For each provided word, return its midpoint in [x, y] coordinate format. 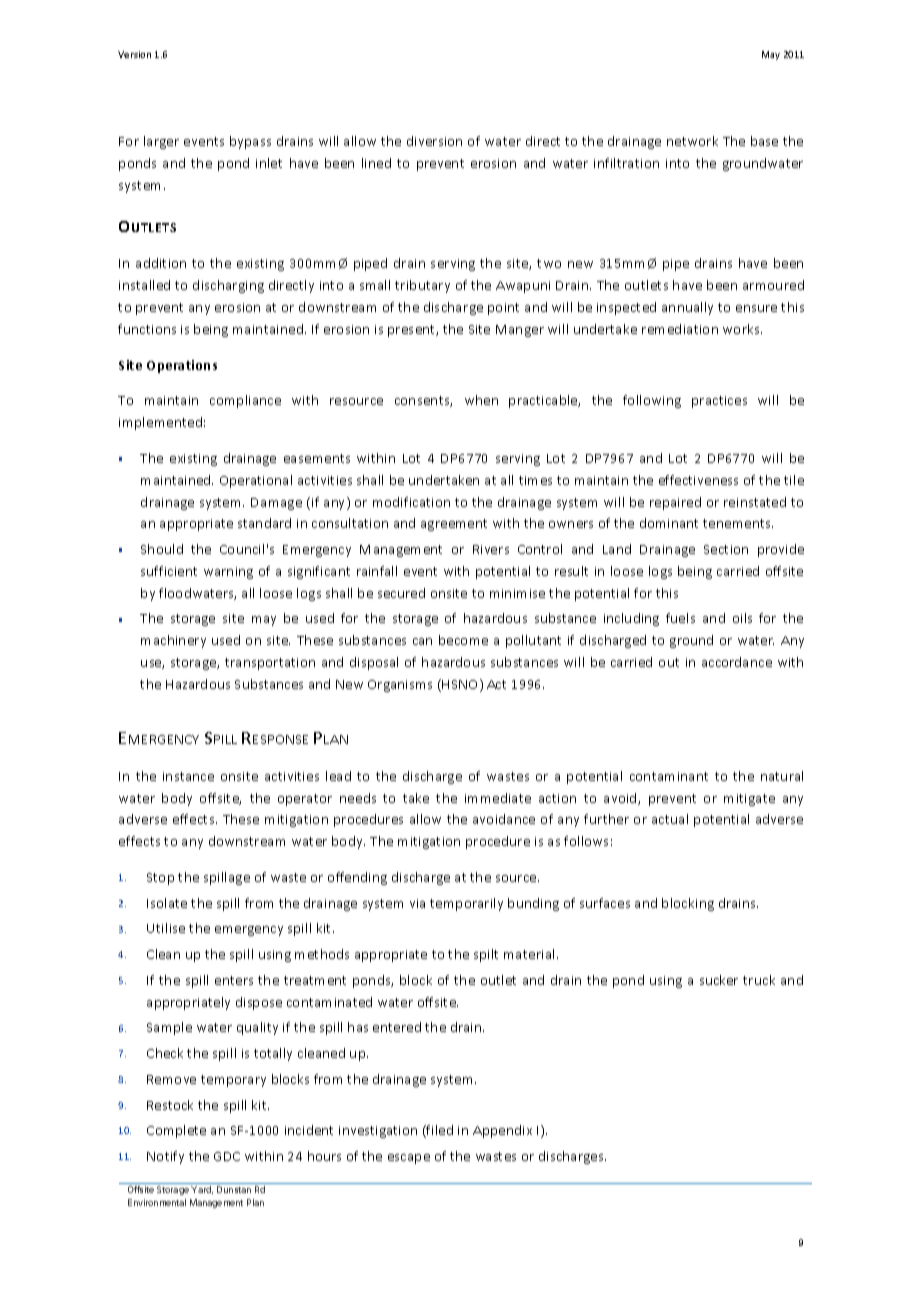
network [692, 141]
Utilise [166, 928]
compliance [245, 401]
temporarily [466, 904]
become [463, 640]
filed [439, 1131]
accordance [737, 662]
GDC [227, 1156]
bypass [250, 142]
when [481, 400]
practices [719, 402]
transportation [270, 664]
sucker [719, 980]
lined [376, 163]
